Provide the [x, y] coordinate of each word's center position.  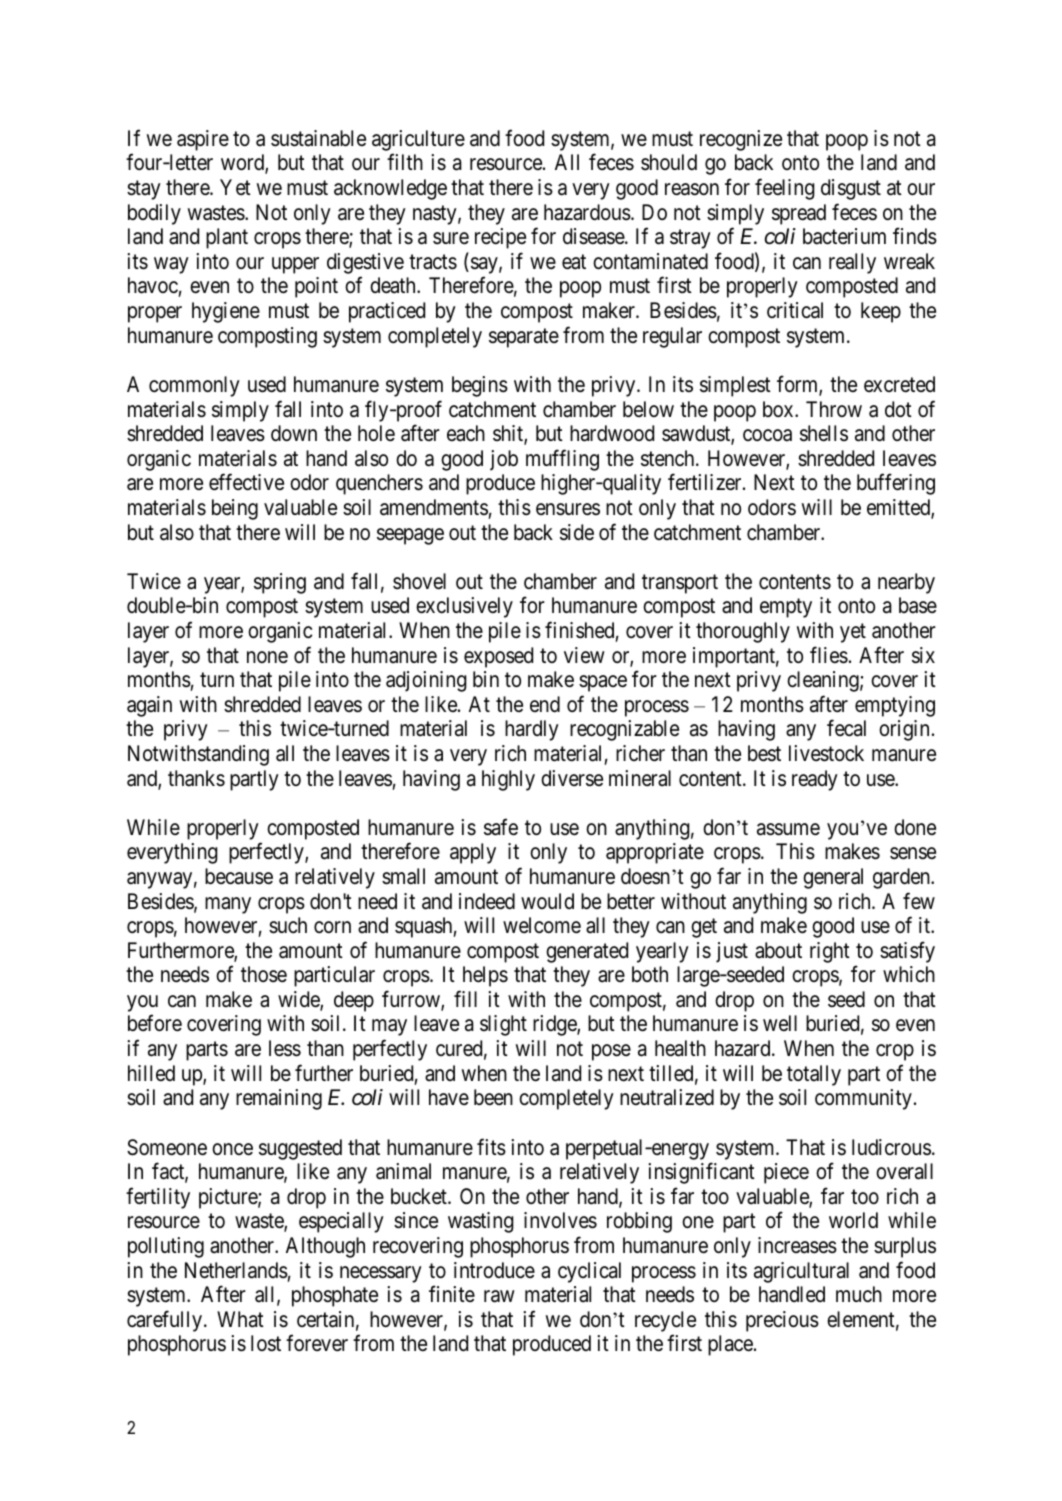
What [240, 1319]
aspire [203, 140]
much [859, 1294]
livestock [826, 753]
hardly [532, 730]
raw [499, 1296]
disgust [851, 189]
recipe [500, 238]
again [149, 706]
